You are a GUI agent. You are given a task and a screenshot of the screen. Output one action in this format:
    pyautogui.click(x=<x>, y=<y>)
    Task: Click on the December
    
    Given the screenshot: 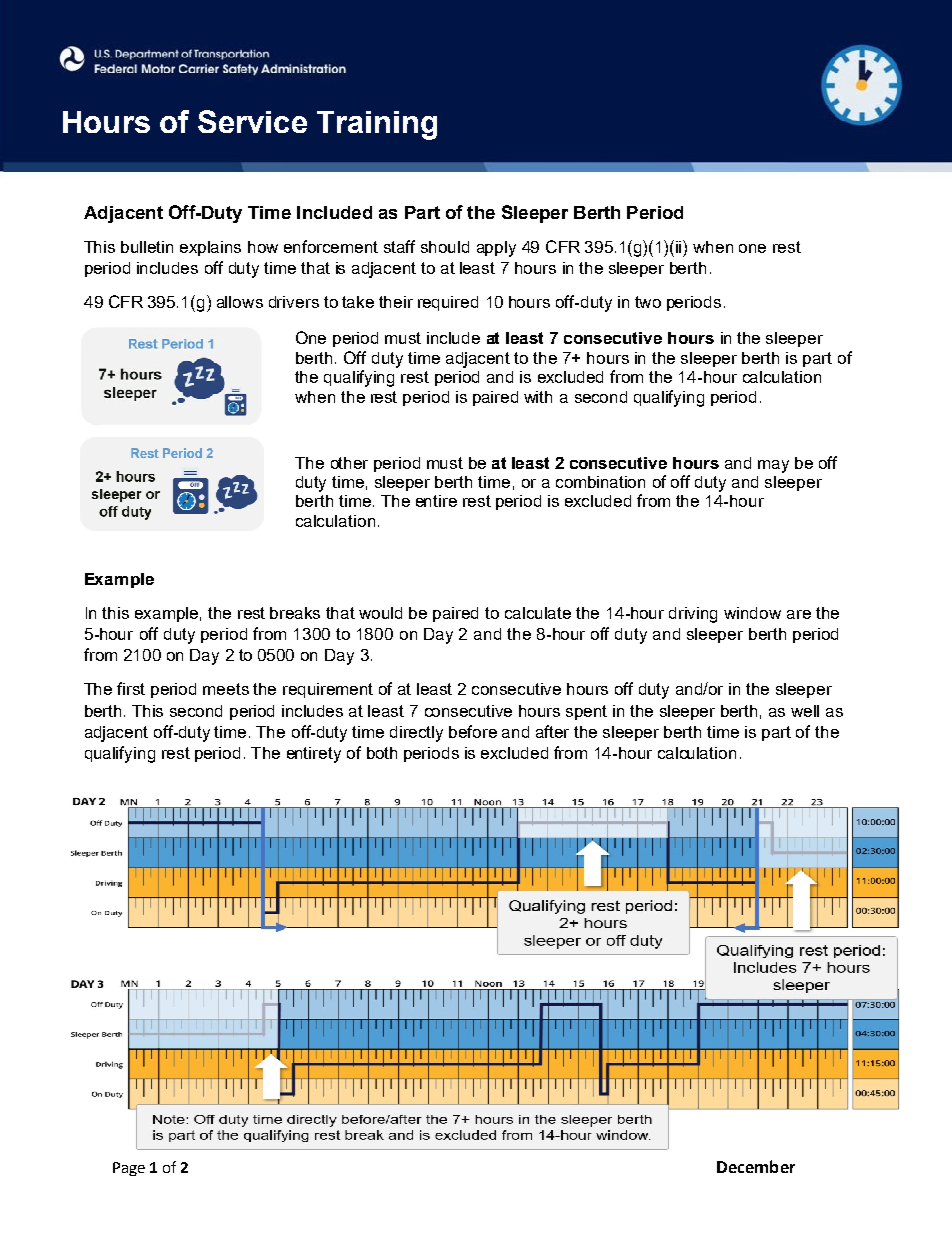 What is the action you would take?
    pyautogui.click(x=756, y=1166)
